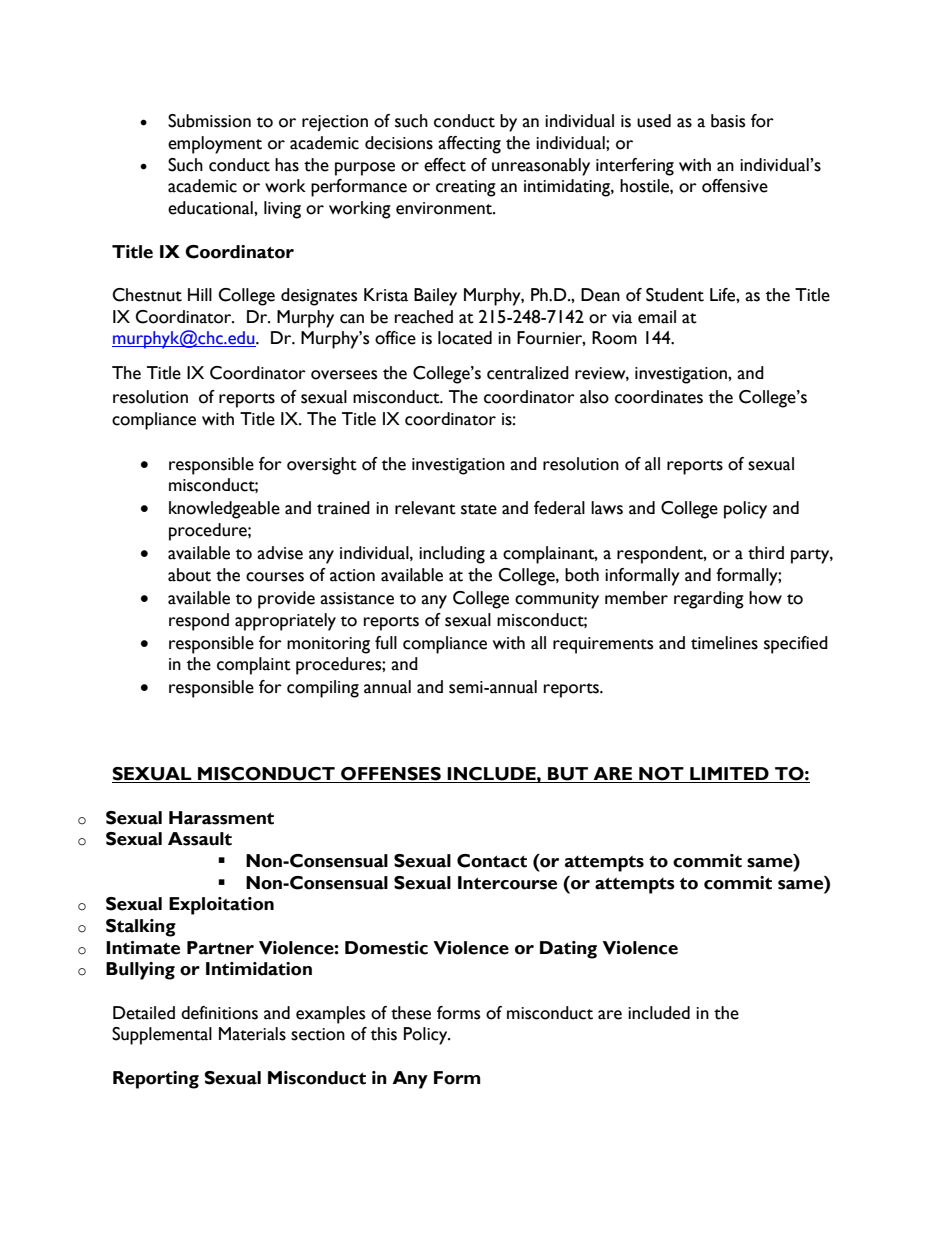  I want to click on Materials, so click(252, 1034).
